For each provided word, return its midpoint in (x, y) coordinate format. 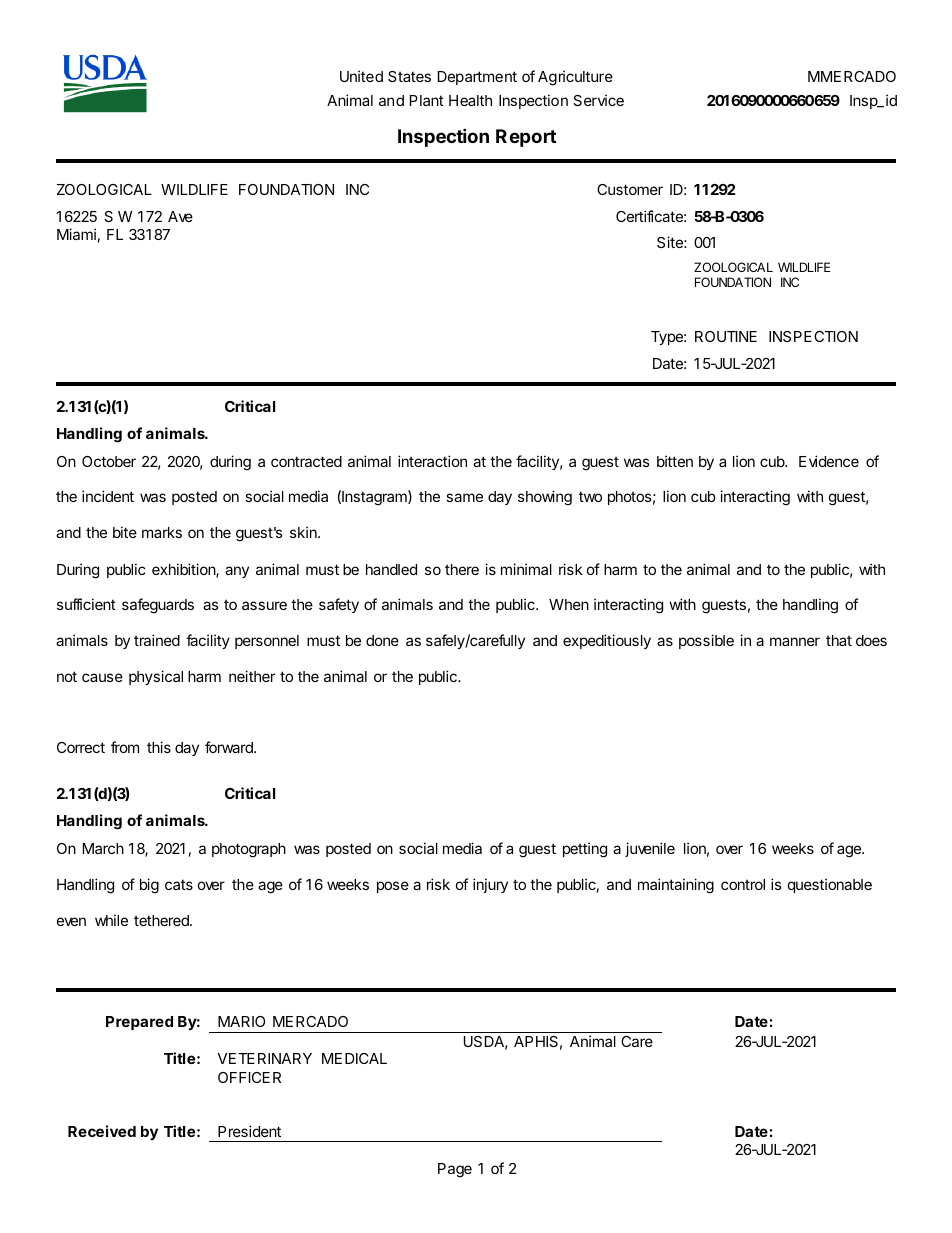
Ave (180, 216)
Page (455, 1170)
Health (470, 100)
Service (598, 100)
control (743, 884)
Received (102, 1131)
